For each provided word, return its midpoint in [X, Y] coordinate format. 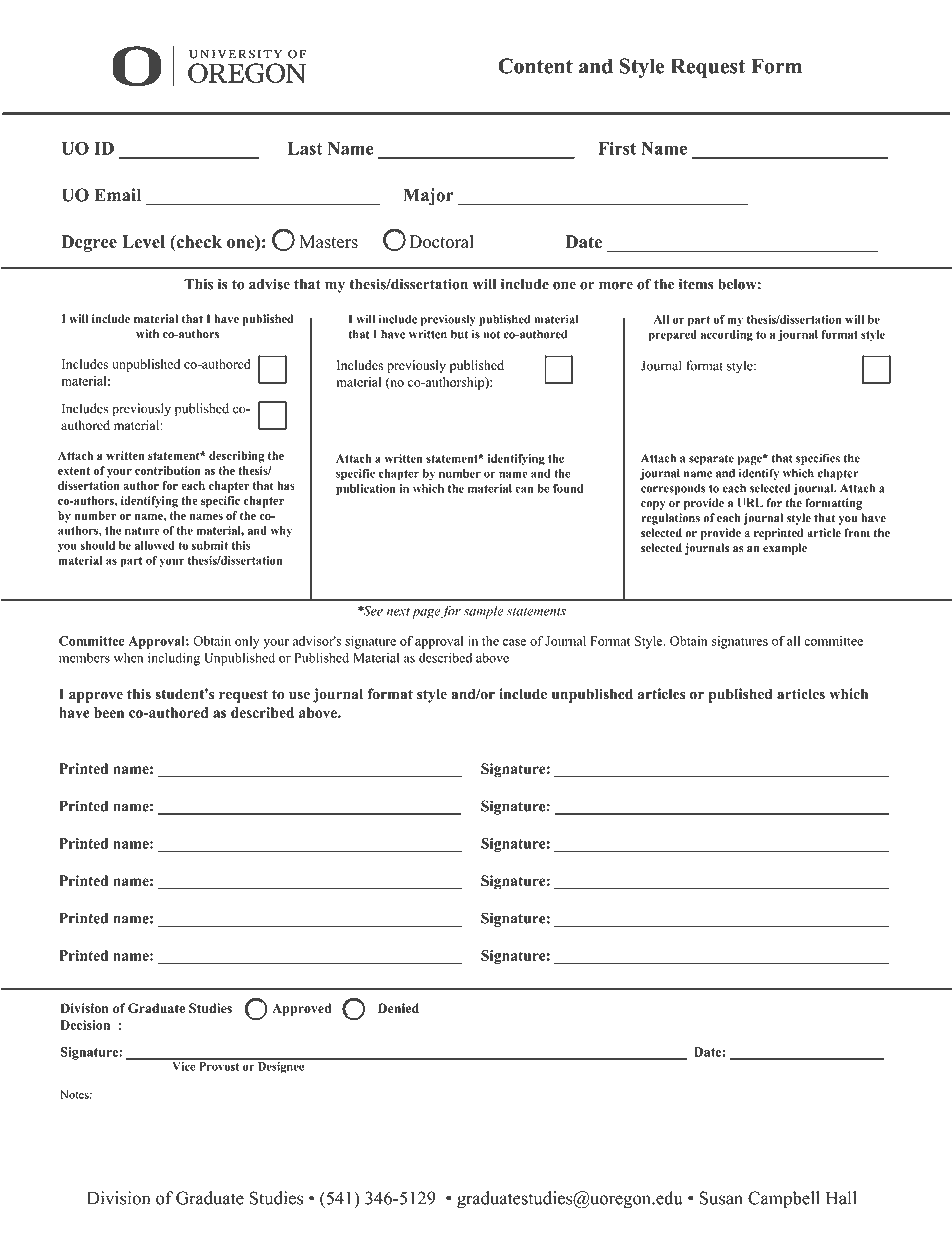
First [617, 148]
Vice [184, 1065]
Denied [398, 1008]
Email [118, 195]
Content [535, 66]
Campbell [784, 1200]
